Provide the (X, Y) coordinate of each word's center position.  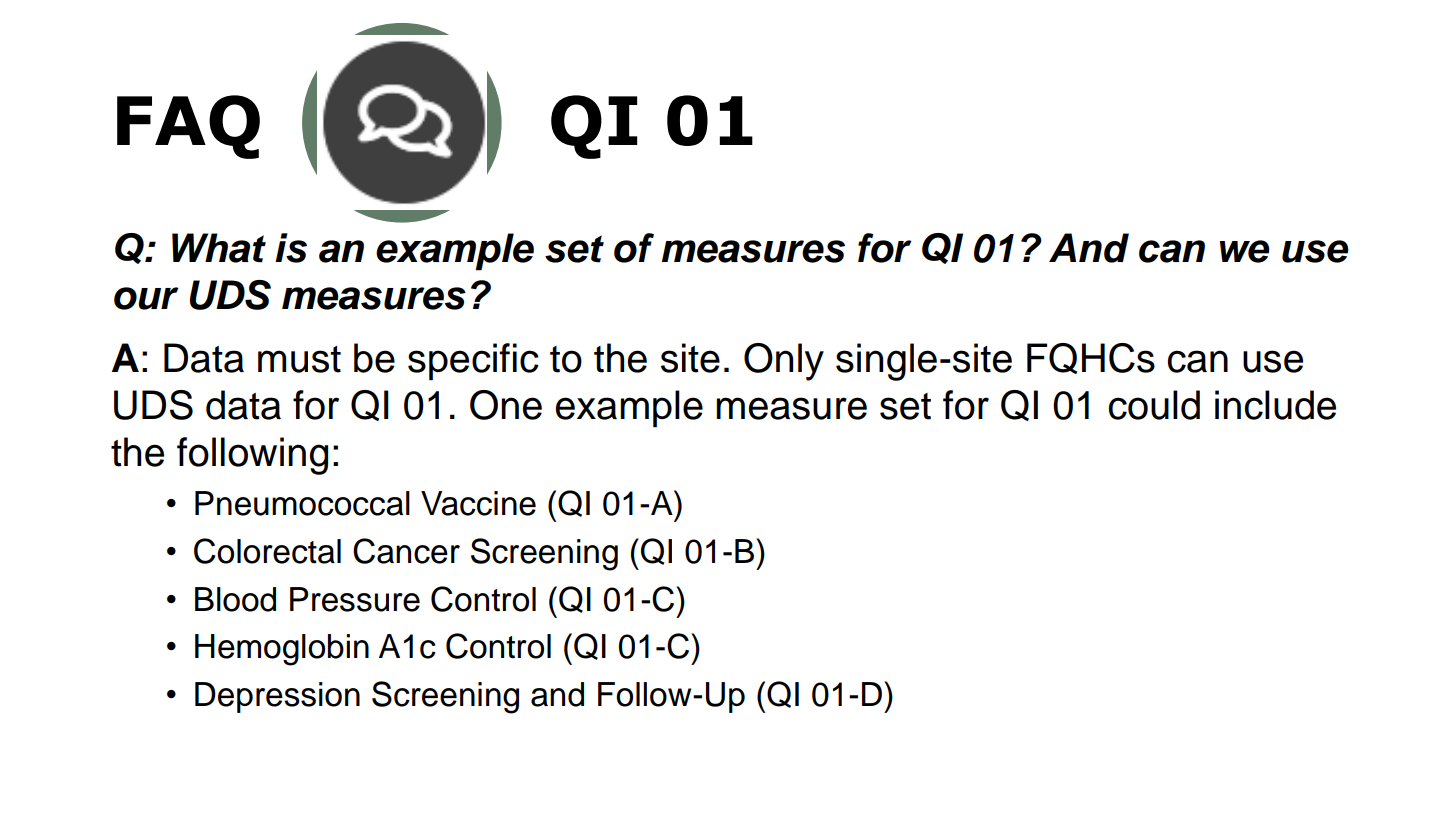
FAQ (188, 127)
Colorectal (267, 551)
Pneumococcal (302, 503)
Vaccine (478, 503)
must (299, 359)
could (1154, 405)
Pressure (355, 599)
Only (784, 362)
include (1275, 405)
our (146, 298)
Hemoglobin (282, 650)
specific (473, 362)
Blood (235, 599)
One (506, 405)
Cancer (406, 551)
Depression (277, 697)
